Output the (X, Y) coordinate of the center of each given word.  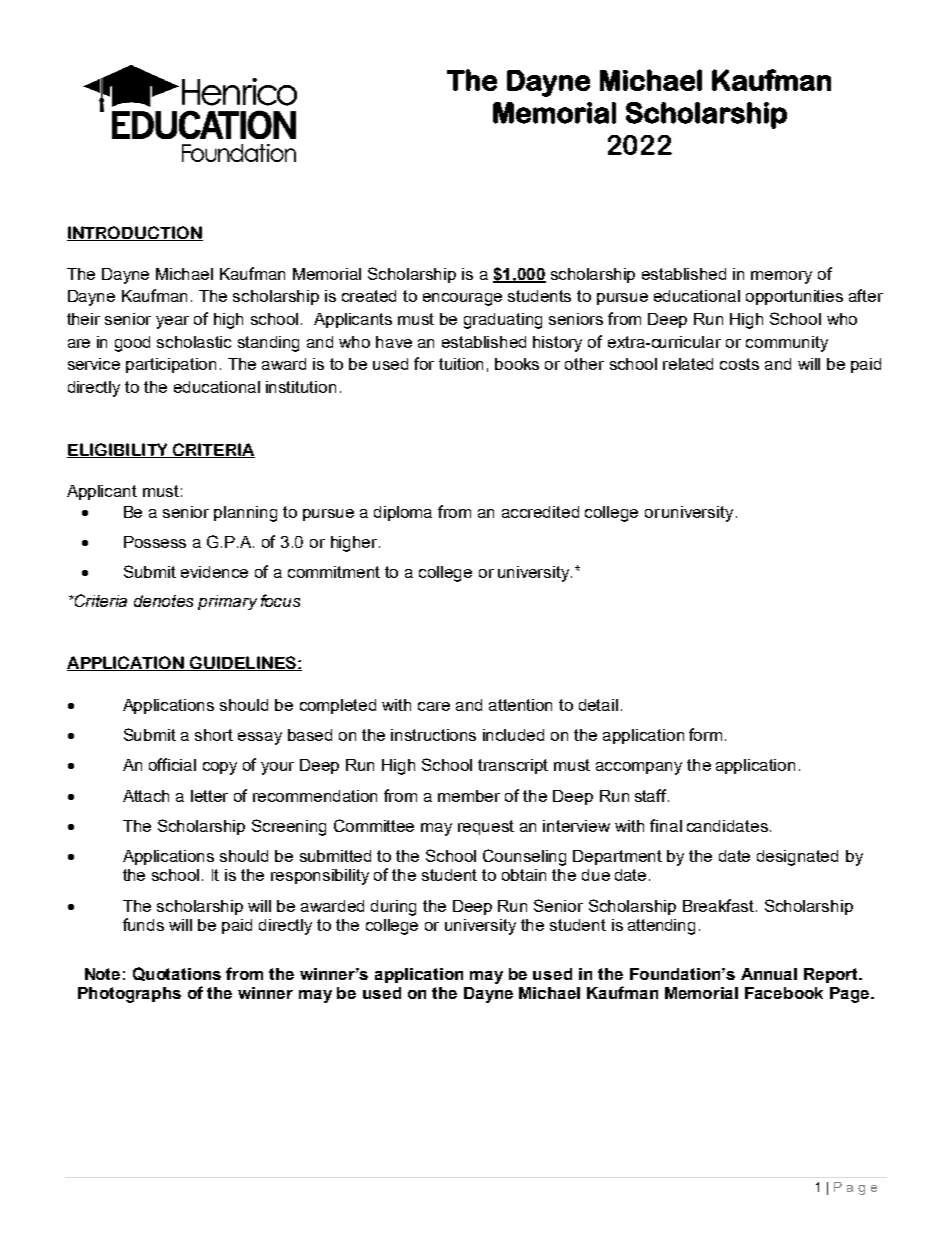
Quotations (177, 974)
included (513, 735)
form (705, 734)
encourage (462, 299)
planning (245, 514)
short (214, 735)
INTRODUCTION (135, 233)
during (393, 908)
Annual (769, 974)
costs (739, 364)
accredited (540, 512)
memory (781, 277)
